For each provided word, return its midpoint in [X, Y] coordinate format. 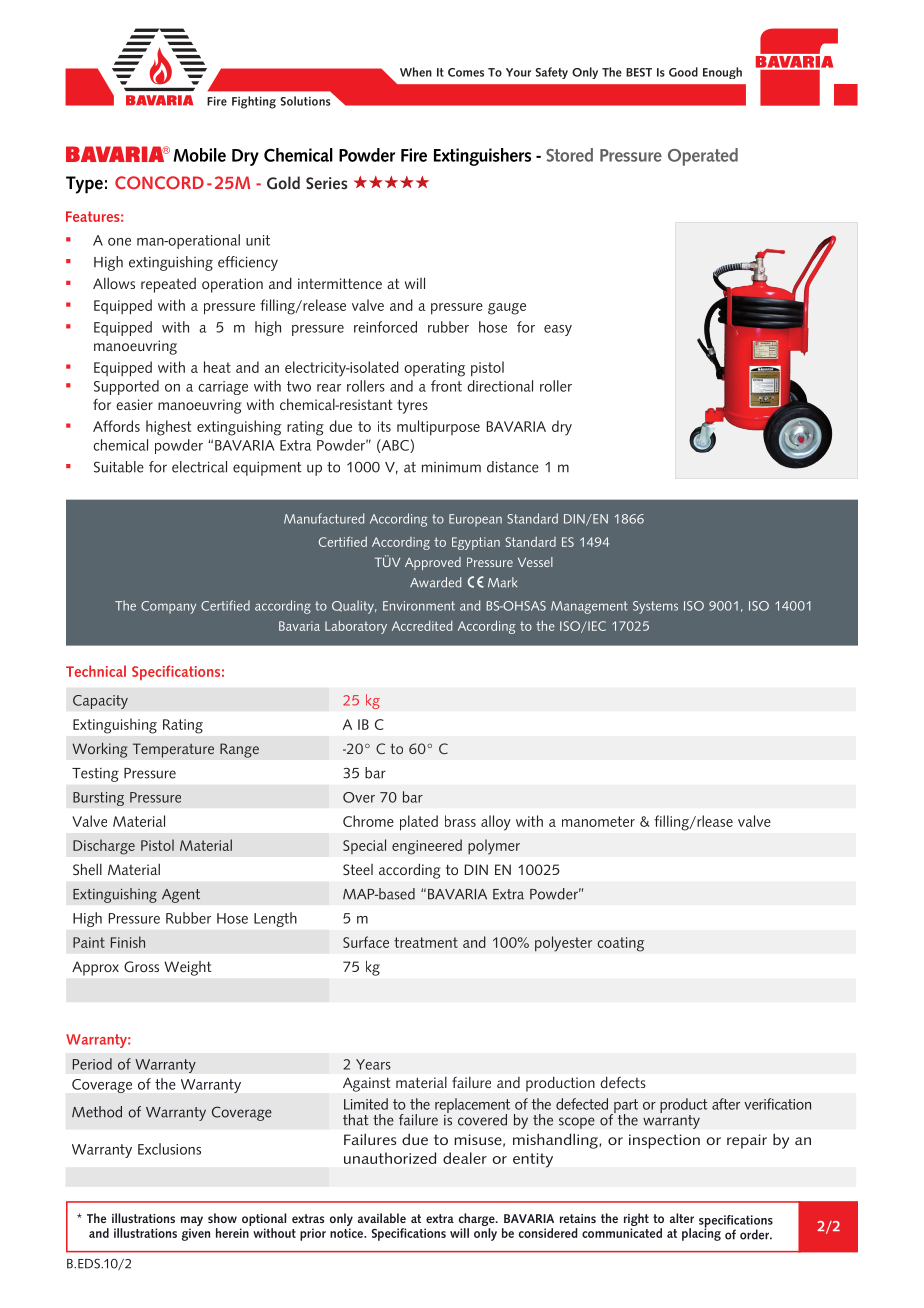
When [416, 72]
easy [558, 330]
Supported [126, 387]
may [192, 1222]
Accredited [422, 626]
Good [683, 72]
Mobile [199, 155]
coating [620, 944]
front [446, 386]
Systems [655, 607]
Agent [181, 896]
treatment [426, 942]
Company [168, 607]
